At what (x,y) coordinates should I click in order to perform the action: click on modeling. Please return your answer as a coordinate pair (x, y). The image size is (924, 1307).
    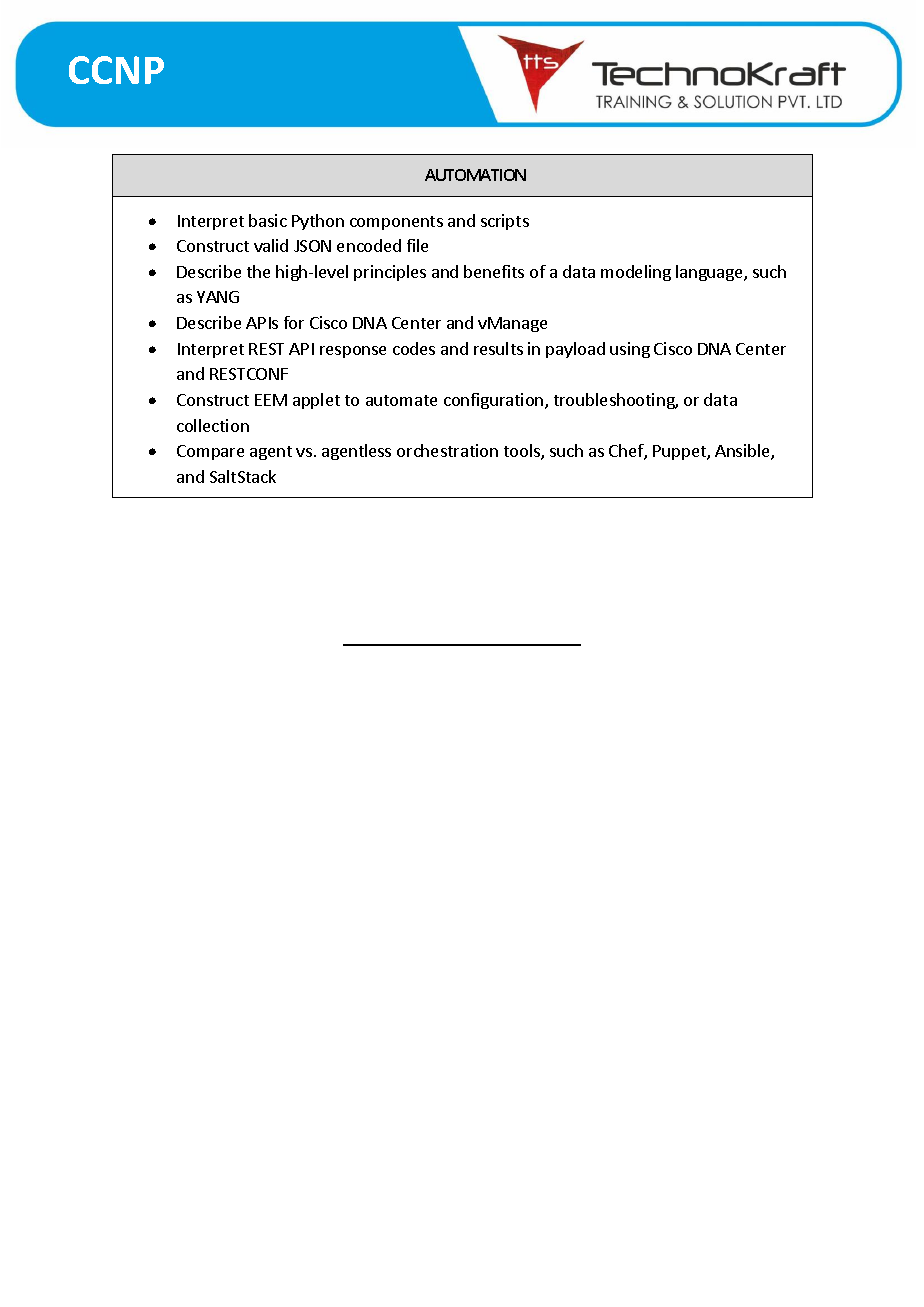
    Looking at the image, I should click on (636, 273).
